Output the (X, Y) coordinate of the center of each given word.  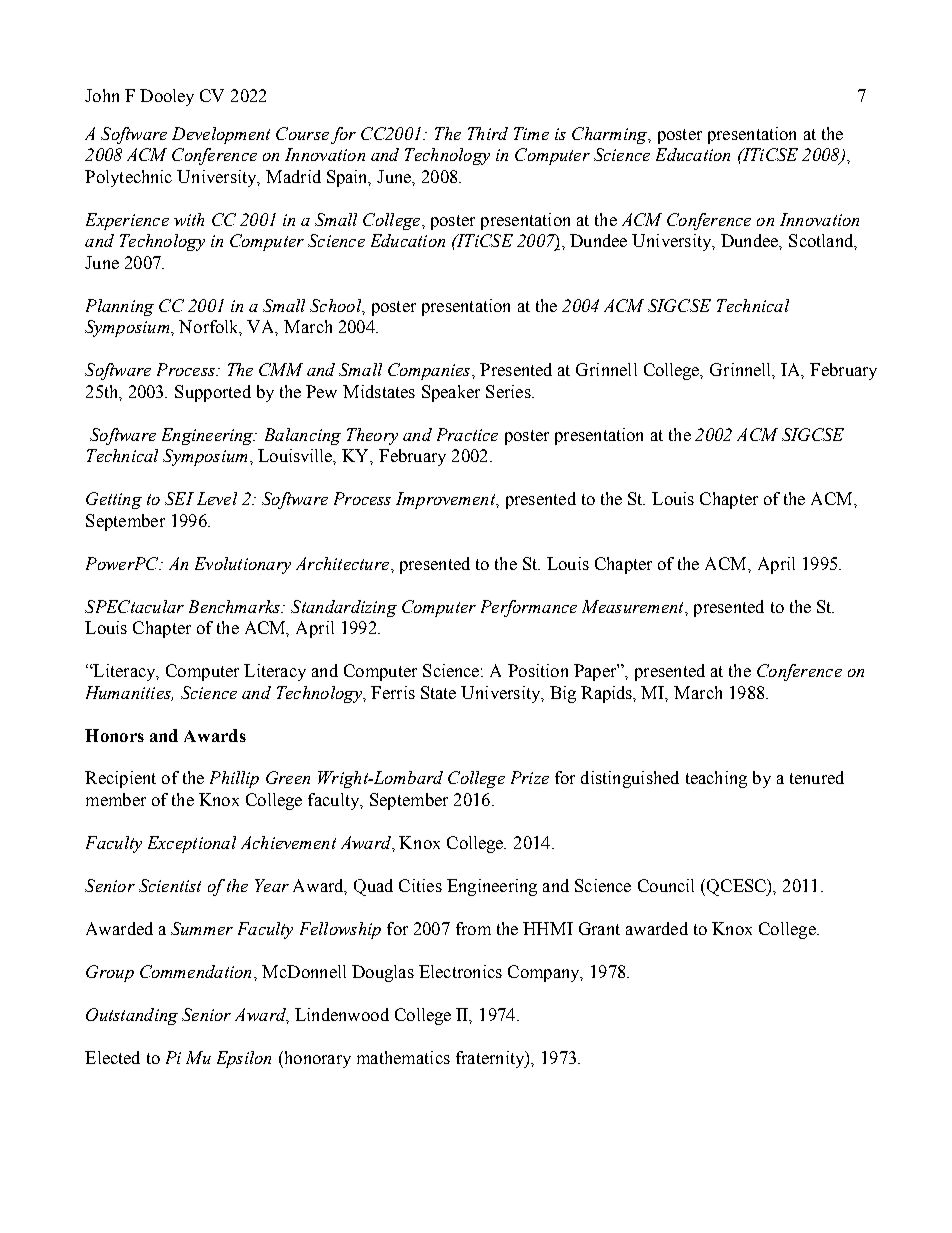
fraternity (491, 1059)
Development (221, 135)
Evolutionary (243, 565)
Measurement (634, 607)
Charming (611, 135)
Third (488, 133)
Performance (529, 608)
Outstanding (132, 1016)
